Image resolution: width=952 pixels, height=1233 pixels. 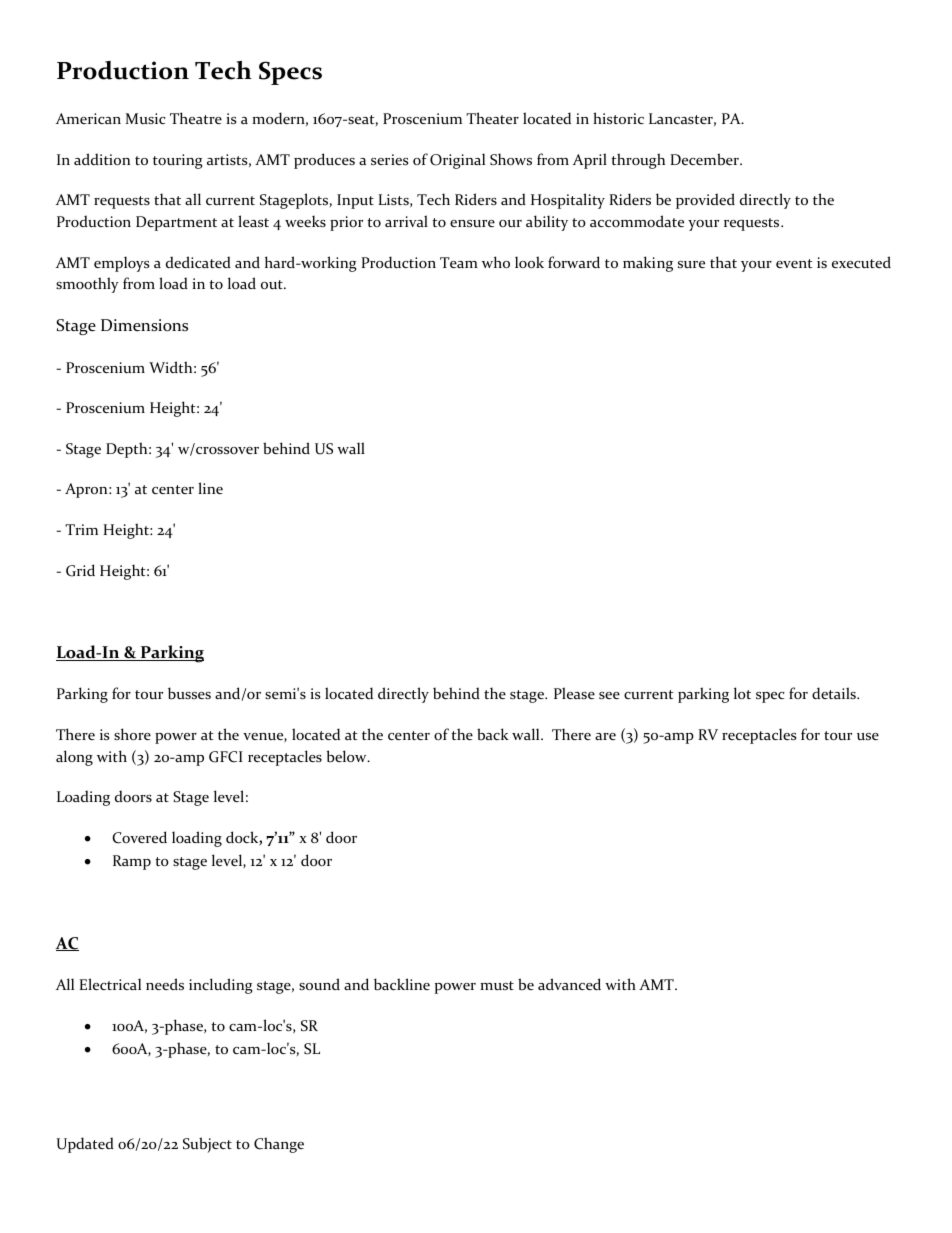 What do you see at coordinates (459, 262) in the image?
I see `Team` at bounding box center [459, 262].
